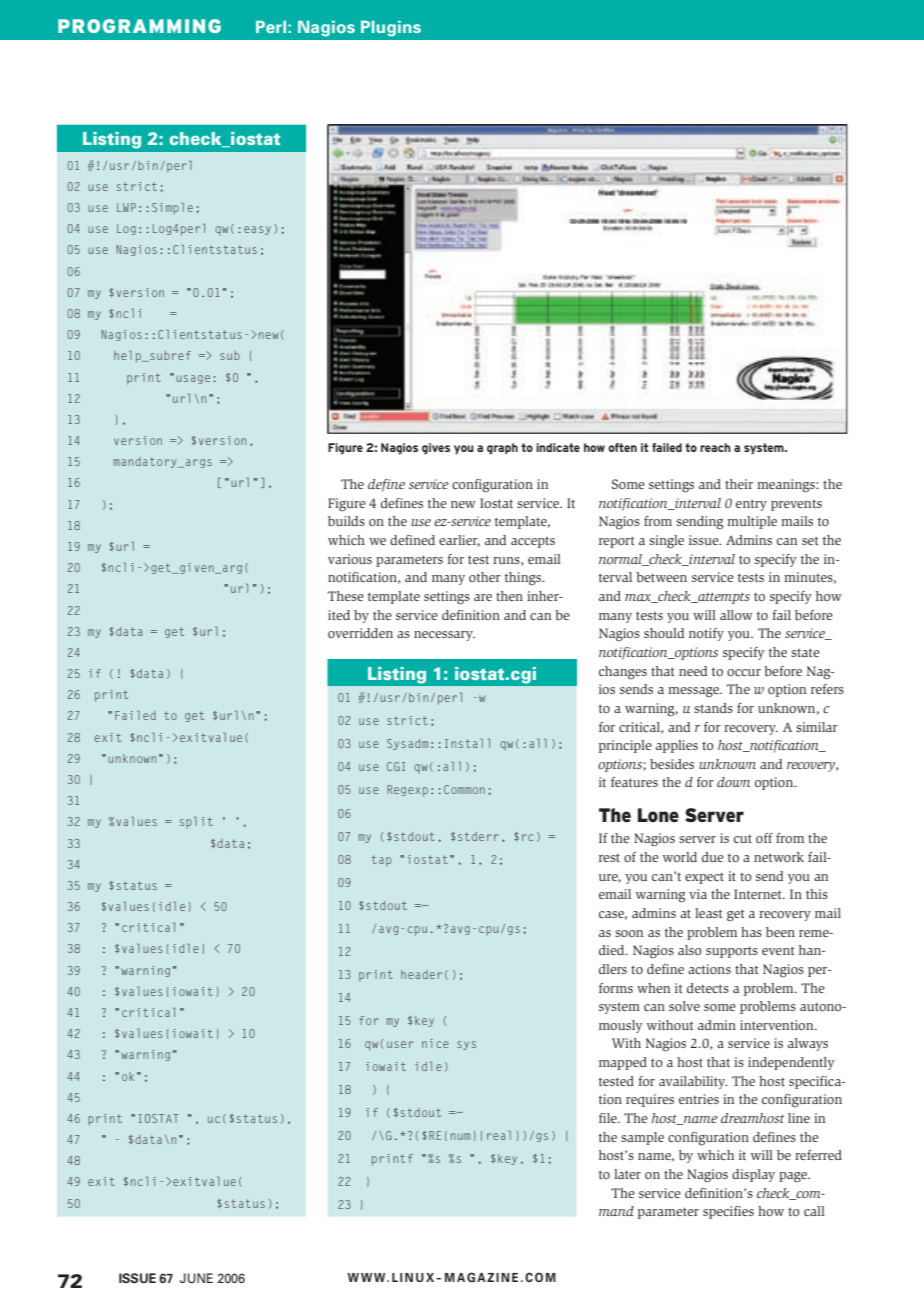  What do you see at coordinates (139, 26) in the image?
I see `PROGRAMMING` at bounding box center [139, 26].
